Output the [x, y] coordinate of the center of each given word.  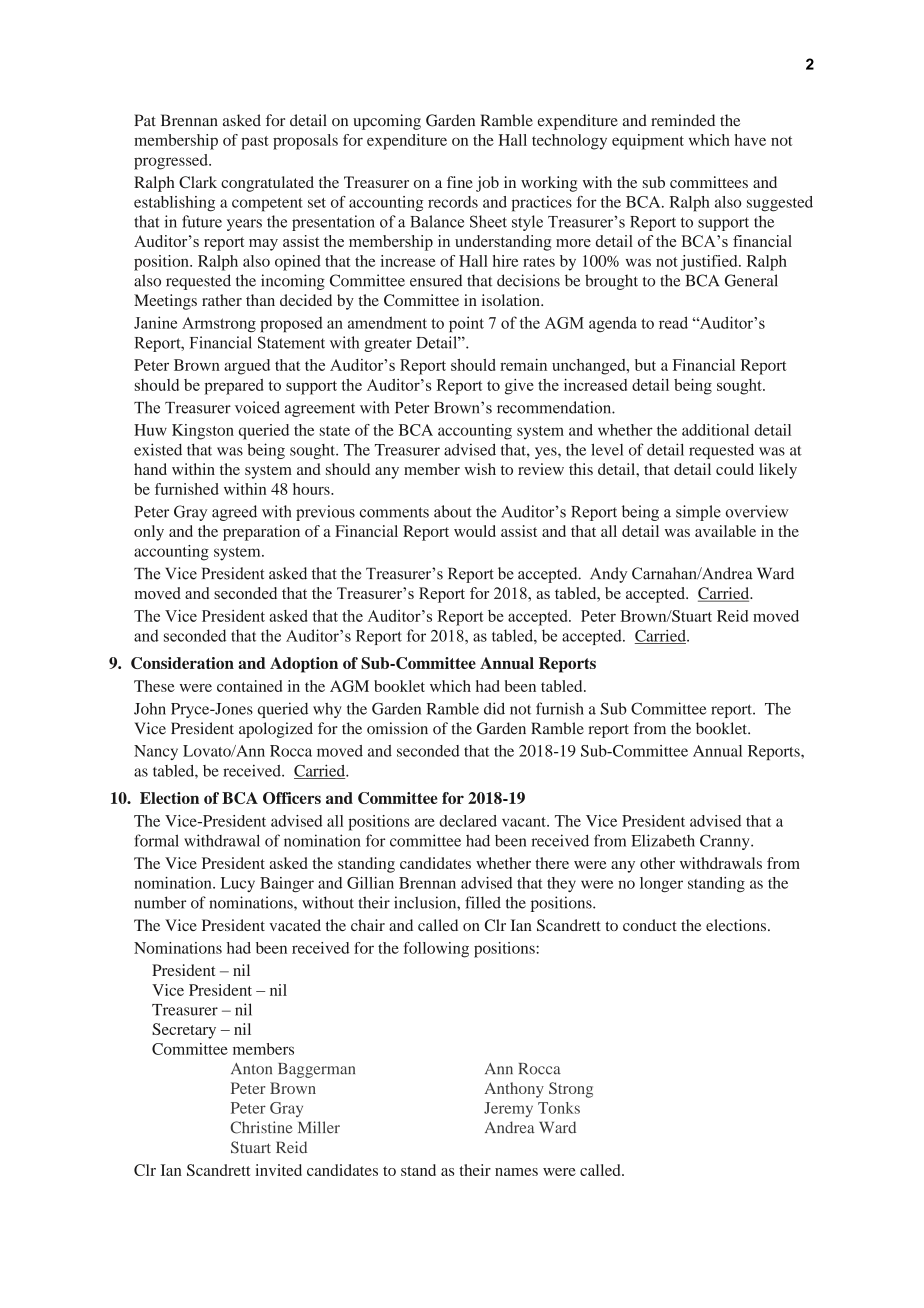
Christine [261, 1127]
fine [460, 182]
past [255, 143]
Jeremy [508, 1109]
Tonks [559, 1108]
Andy [608, 575]
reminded [683, 120]
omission [397, 728]
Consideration [182, 663]
